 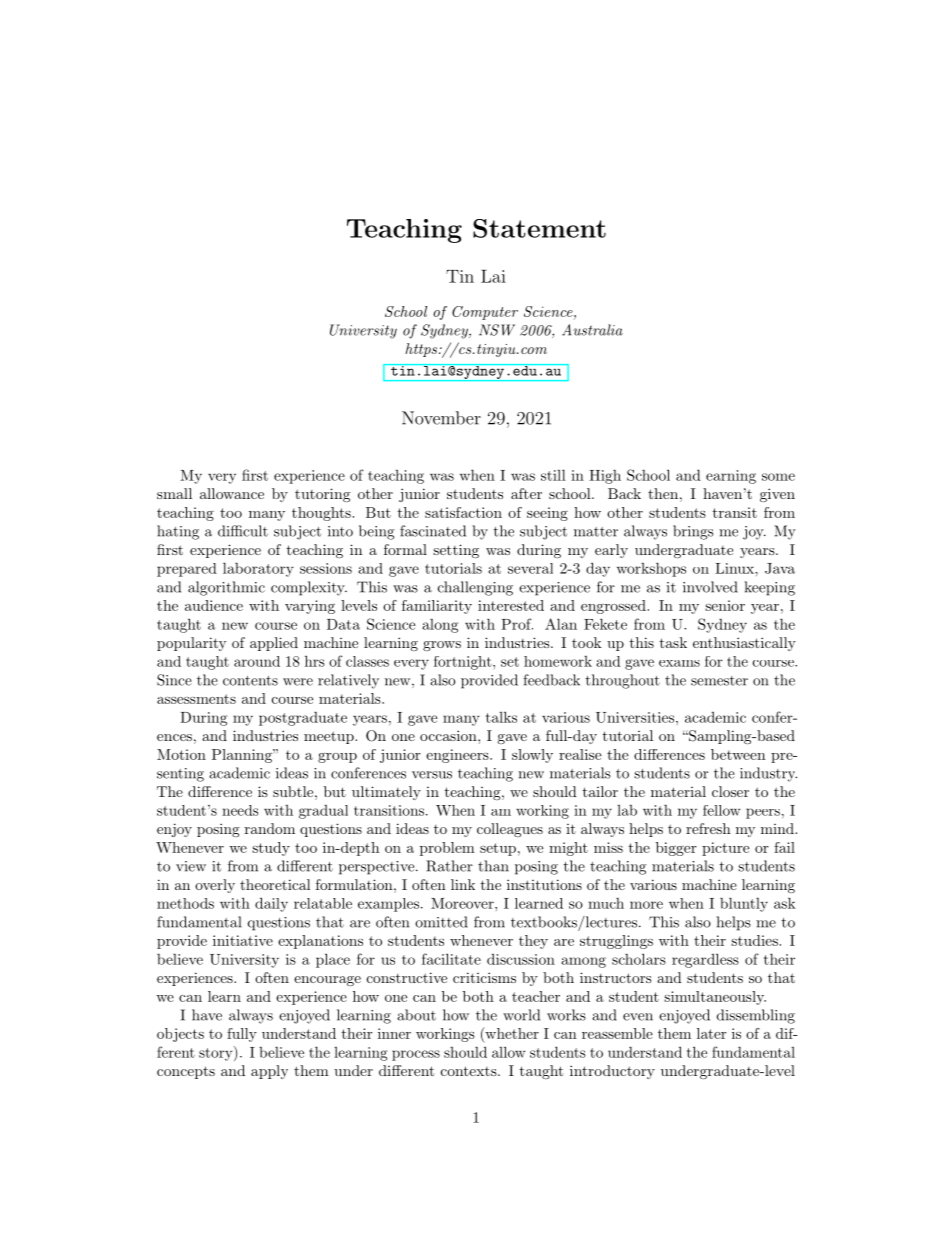 What do you see at coordinates (257, 661) in the page?
I see `around` at bounding box center [257, 661].
